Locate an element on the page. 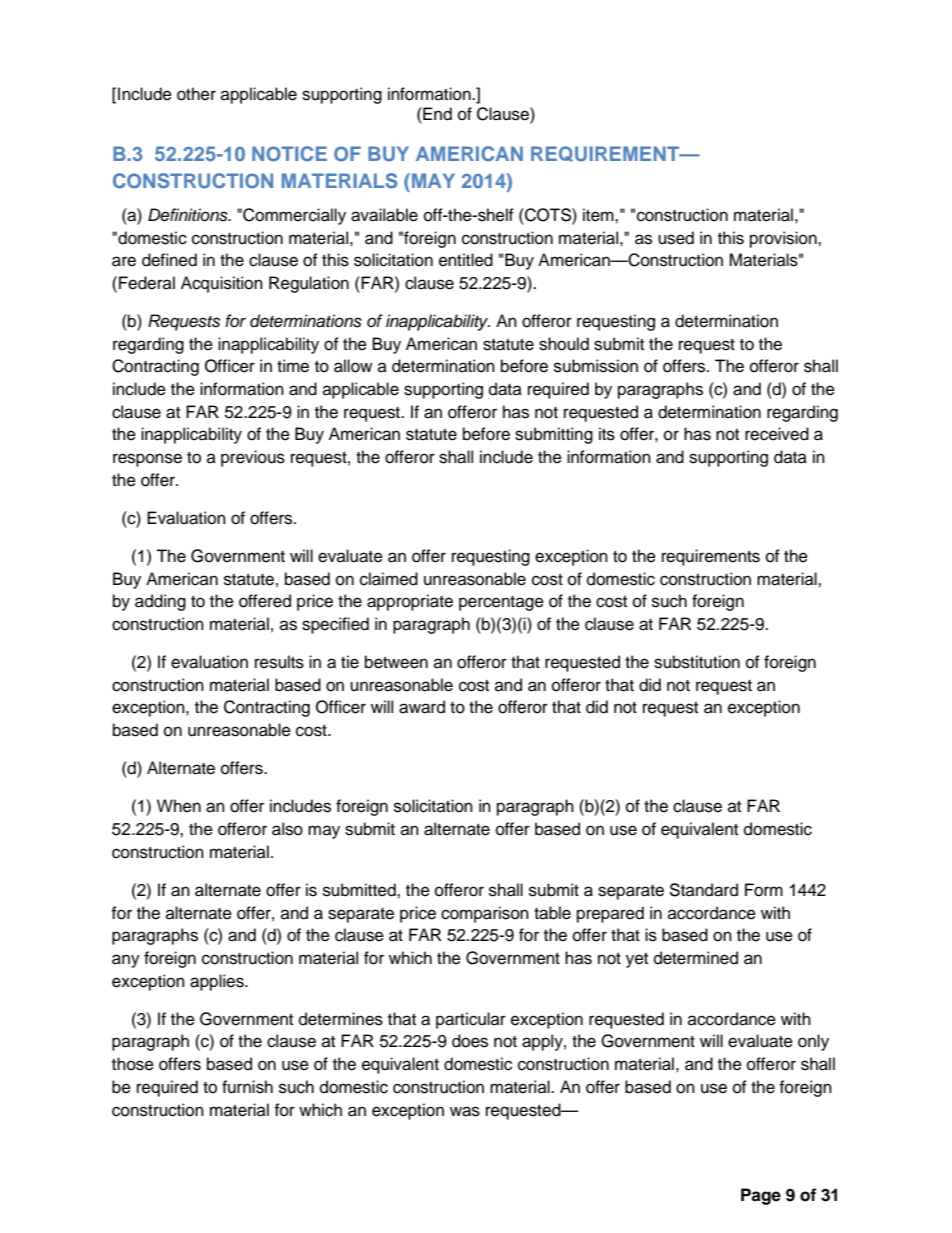 This image has width=952, height=1233. percentage is located at coordinates (501, 603).
